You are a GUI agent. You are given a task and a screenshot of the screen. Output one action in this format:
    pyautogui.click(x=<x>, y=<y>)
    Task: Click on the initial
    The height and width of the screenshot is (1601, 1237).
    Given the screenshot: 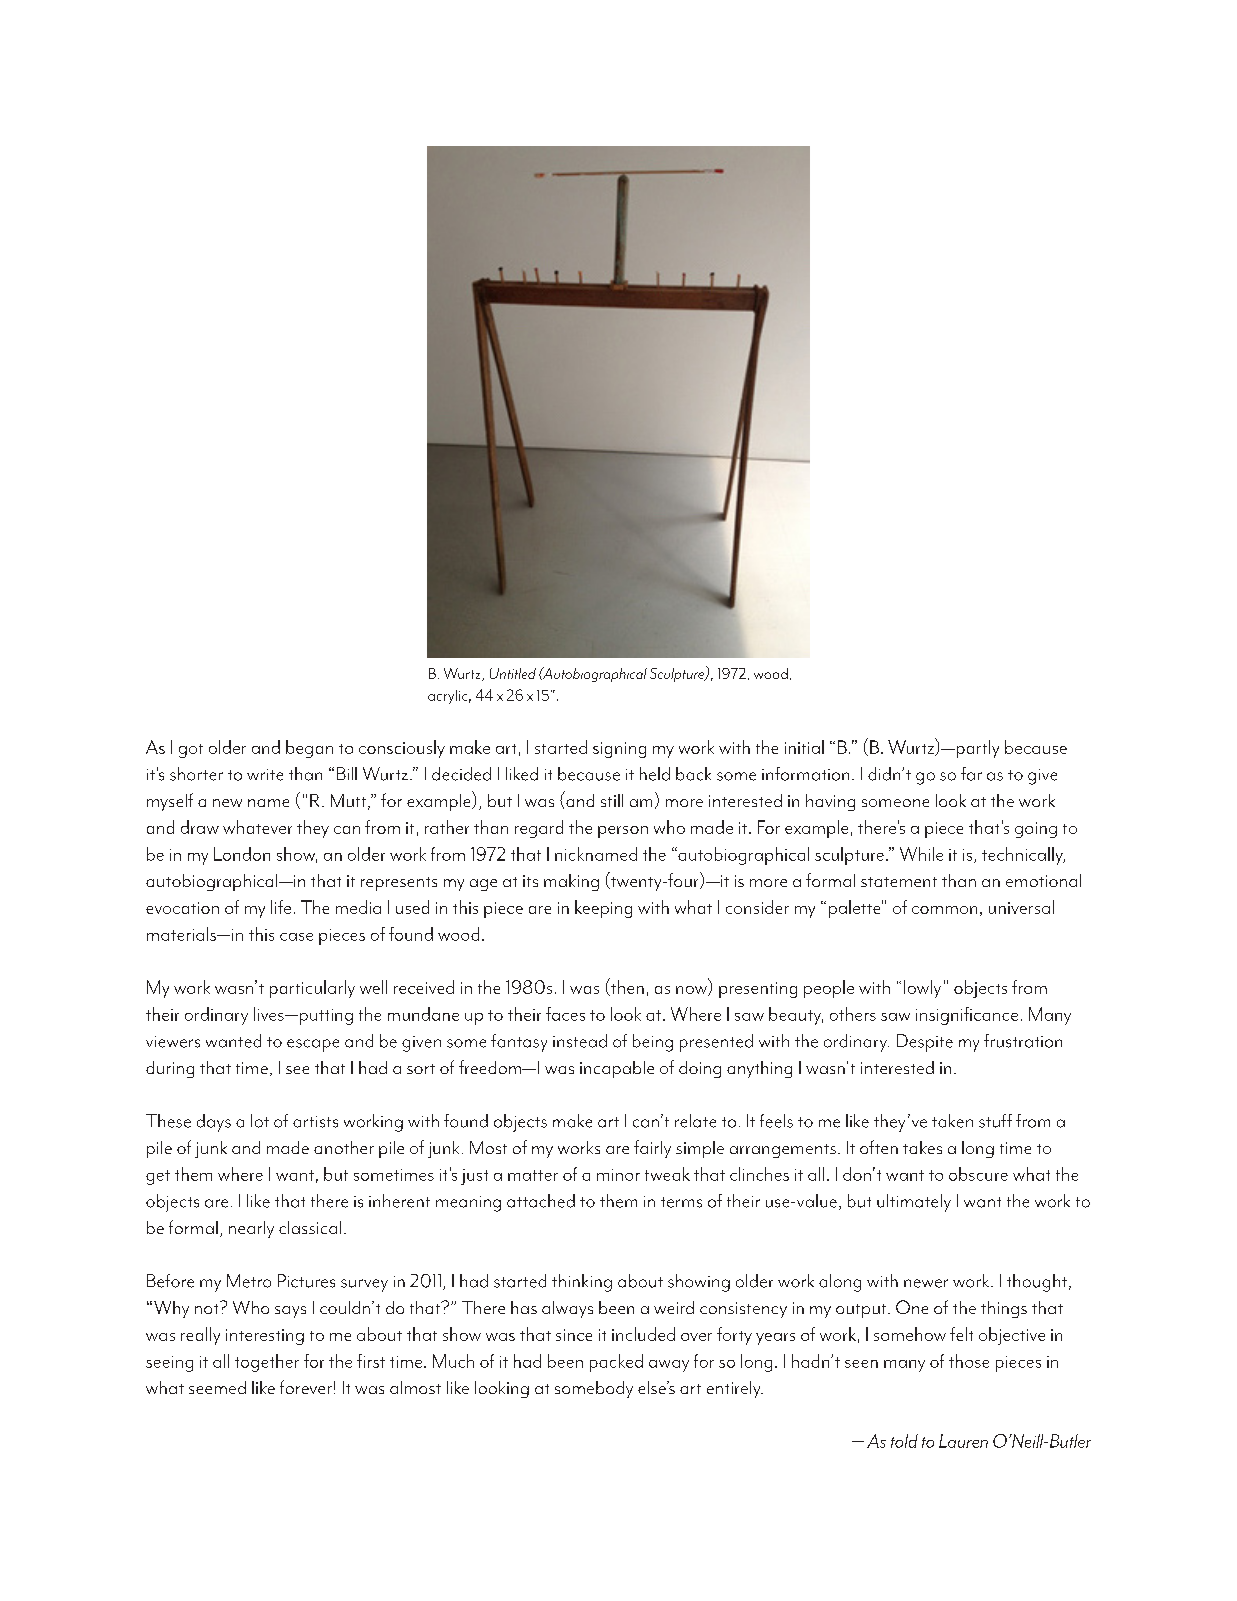 What is the action you would take?
    pyautogui.click(x=804, y=747)
